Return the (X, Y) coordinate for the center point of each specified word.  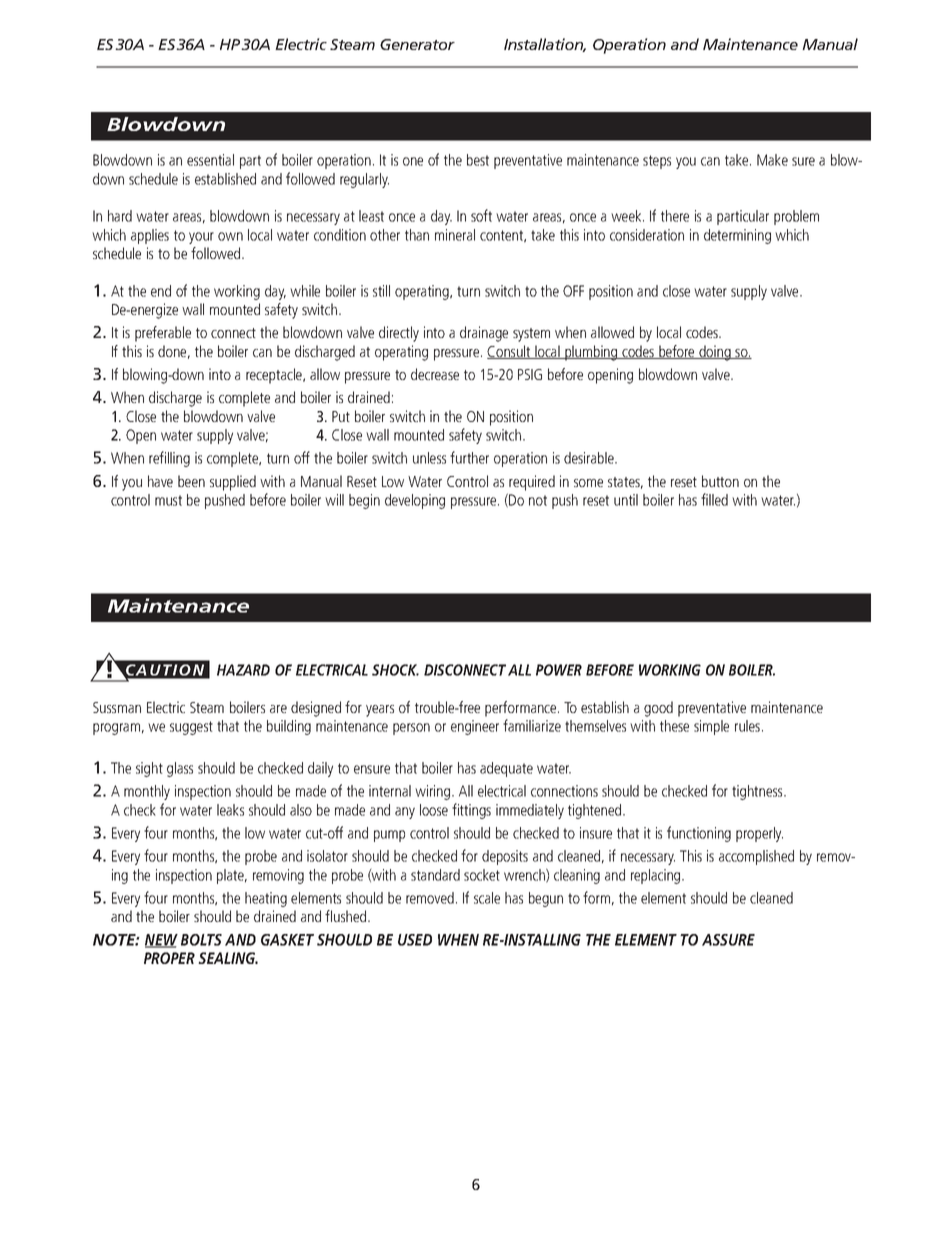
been (191, 481)
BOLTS (201, 940)
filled (714, 499)
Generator (417, 44)
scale (487, 898)
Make (772, 160)
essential (210, 160)
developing (415, 501)
